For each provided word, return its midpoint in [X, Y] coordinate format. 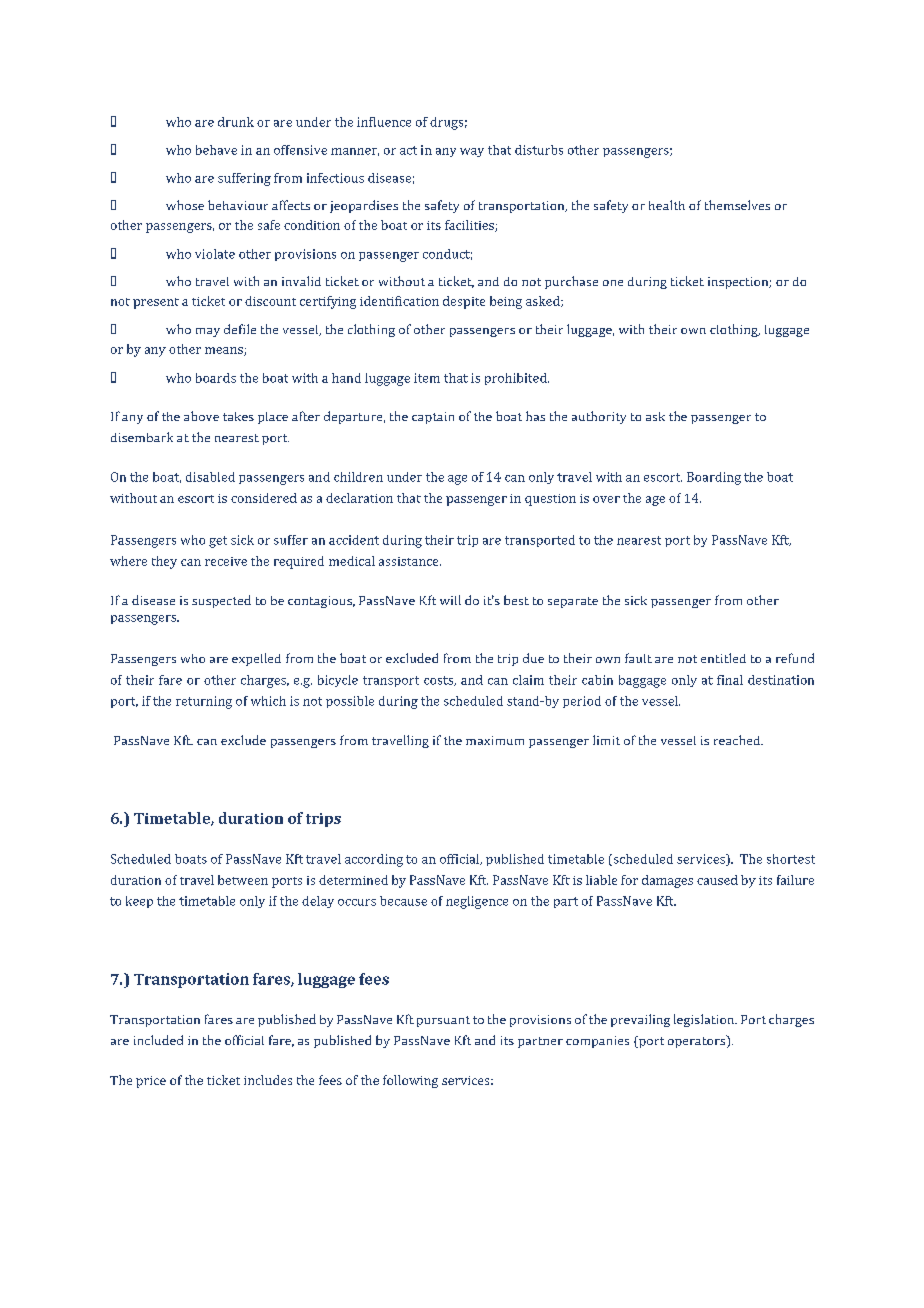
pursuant [443, 1021]
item [427, 378]
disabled [210, 477]
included [158, 1040]
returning [204, 702]
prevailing [640, 1020]
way [472, 152]
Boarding [714, 478]
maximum [495, 740]
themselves [737, 205]
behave [216, 150]
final [730, 680]
